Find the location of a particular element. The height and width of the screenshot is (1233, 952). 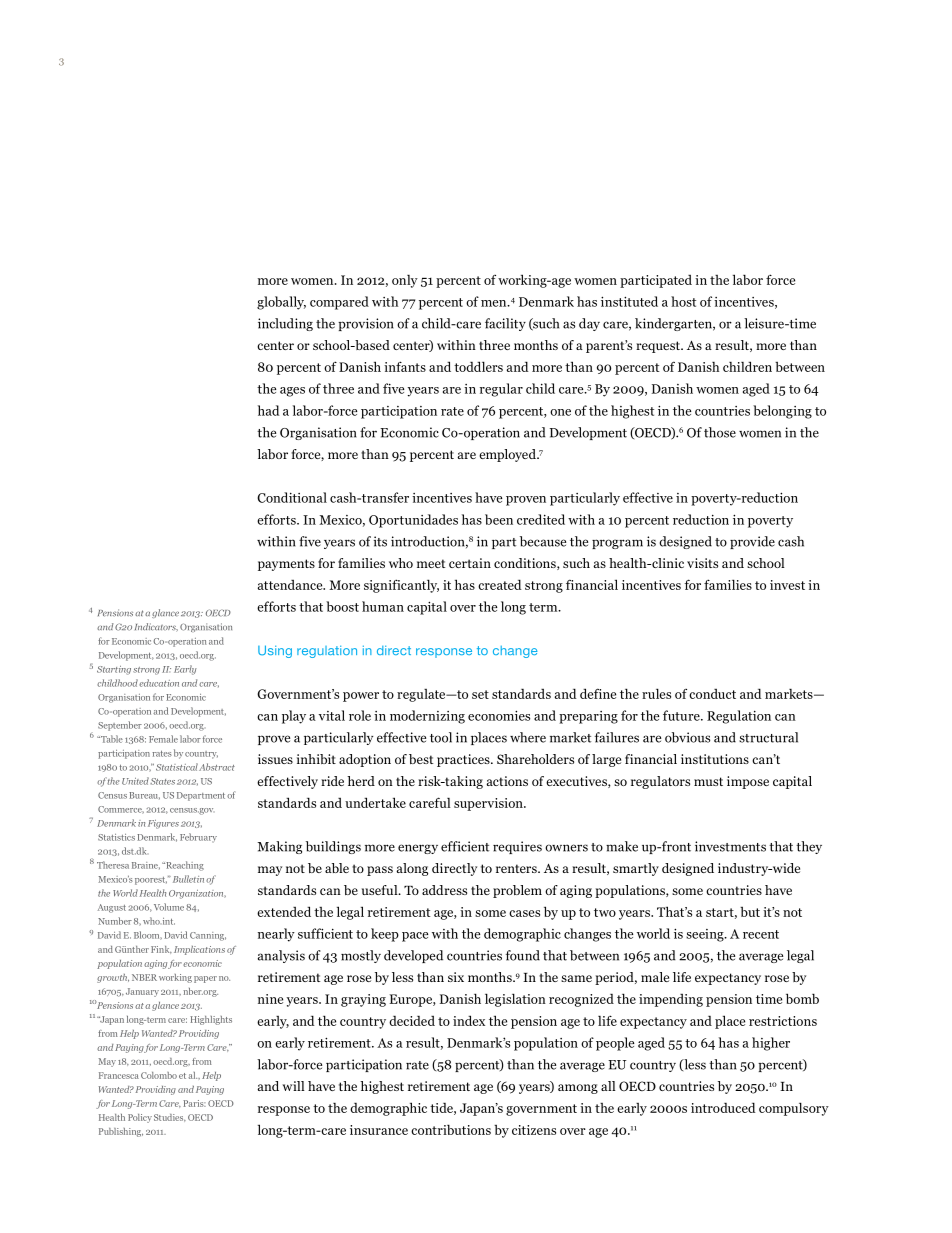

facility is located at coordinates (505, 324).
